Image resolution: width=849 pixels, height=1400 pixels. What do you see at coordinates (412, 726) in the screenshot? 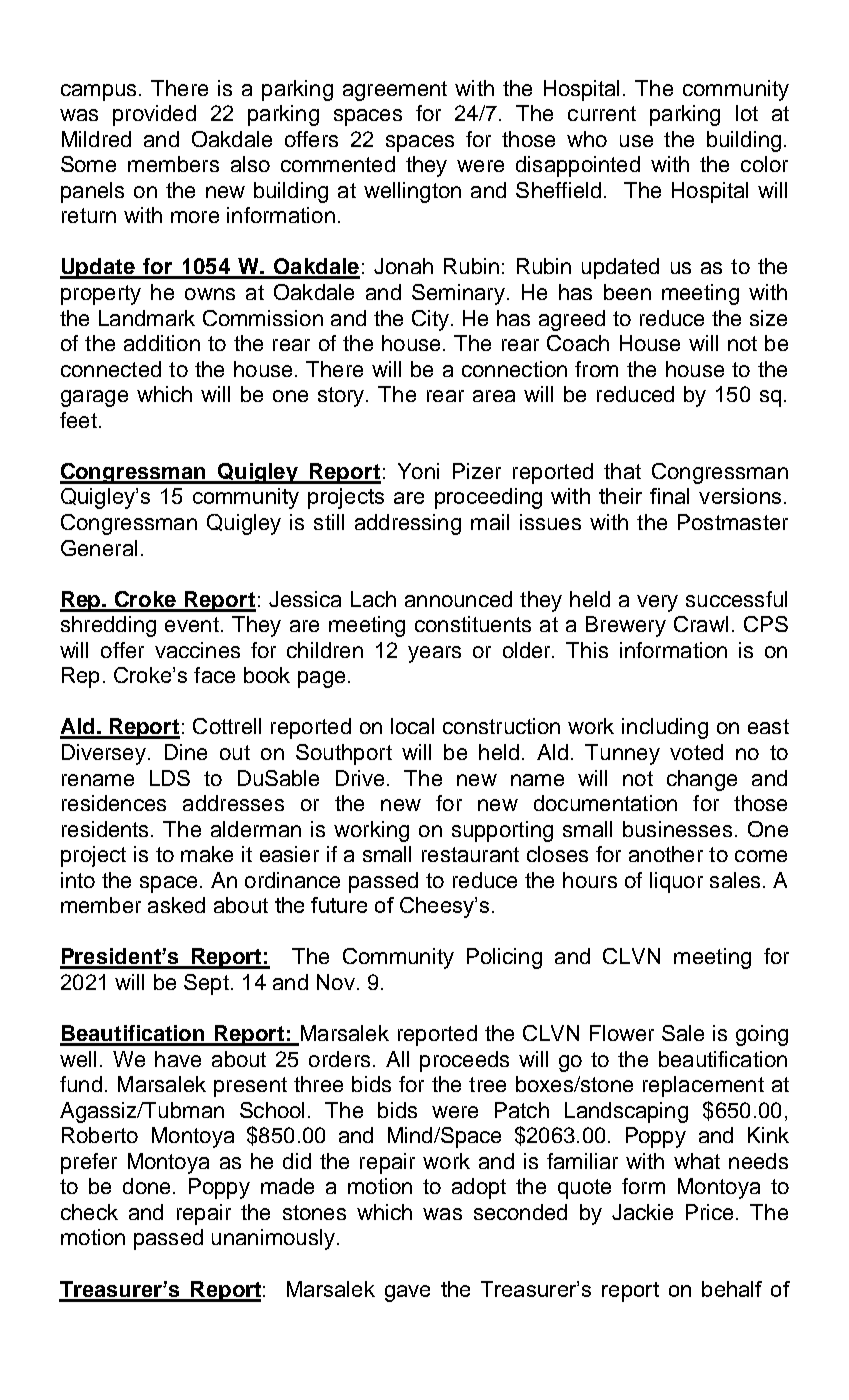
I see `local` at bounding box center [412, 726].
